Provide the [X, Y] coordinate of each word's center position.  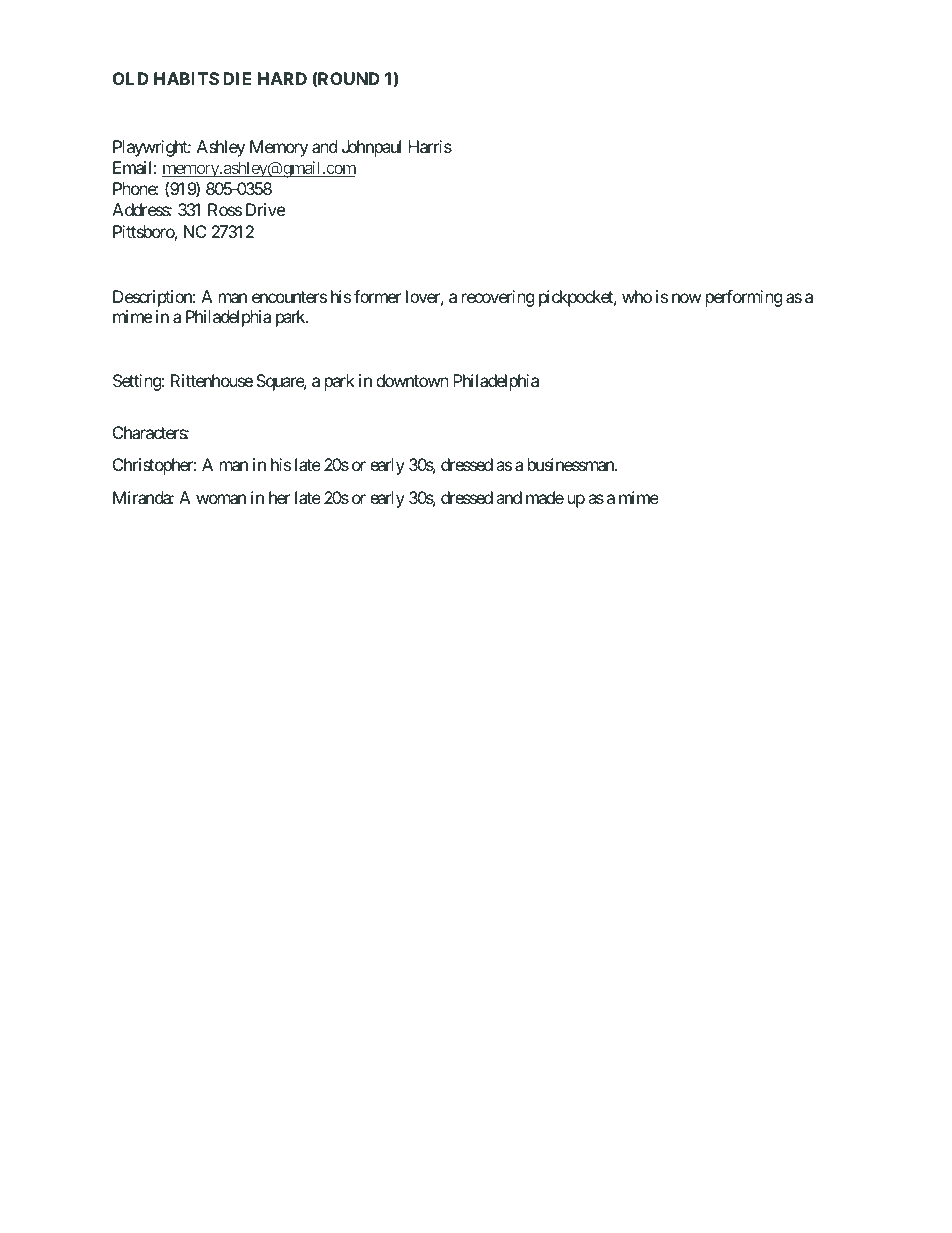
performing [744, 298]
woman [221, 499]
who [637, 296]
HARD [282, 78]
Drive [265, 209]
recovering [498, 298]
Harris [430, 146]
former [377, 296]
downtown [412, 380]
